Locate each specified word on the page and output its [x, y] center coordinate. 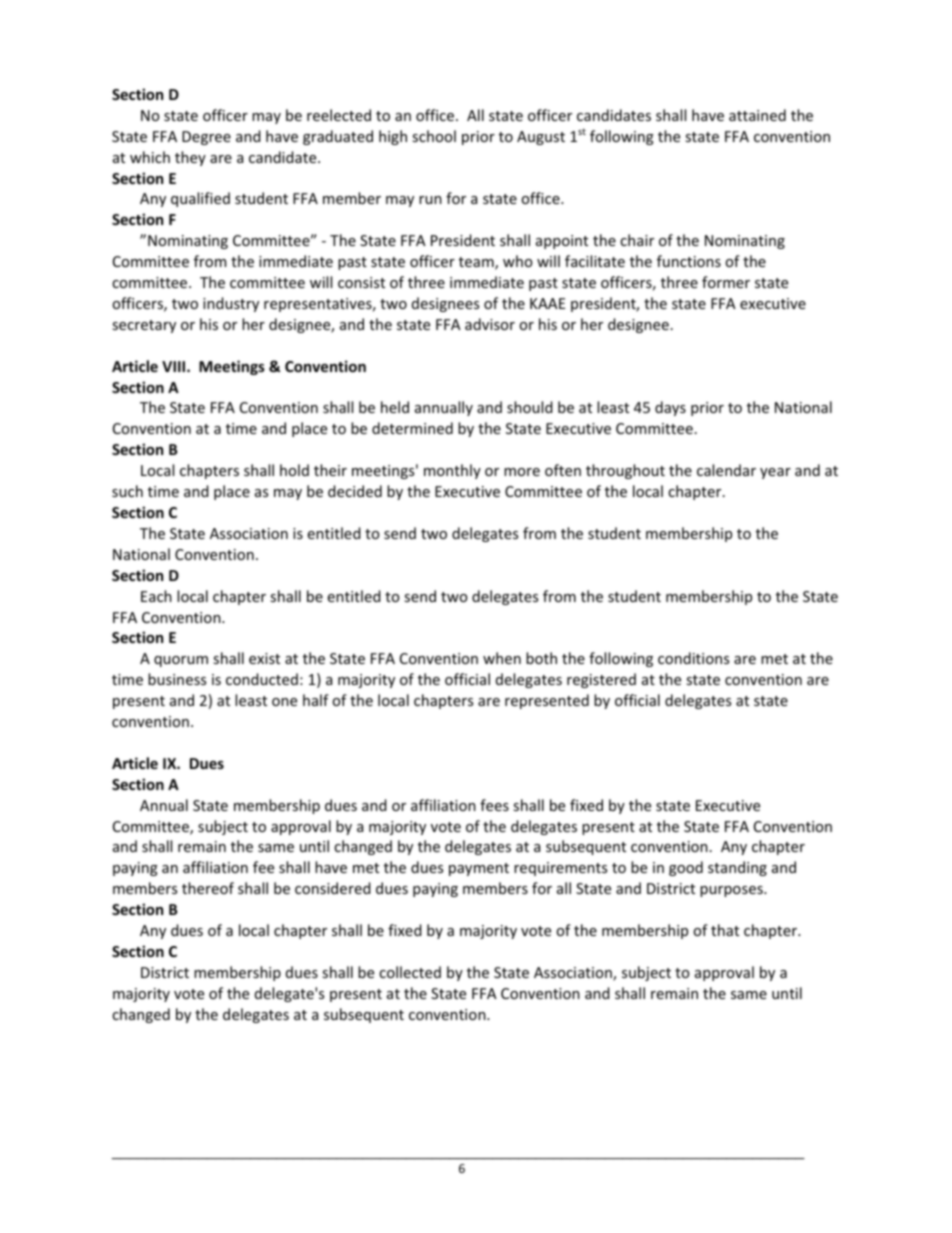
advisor [490, 324]
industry [231, 304]
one [284, 702]
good [686, 868]
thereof [208, 888]
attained [757, 115]
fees [494, 805]
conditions [693, 658]
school [434, 136]
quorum [181, 661]
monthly [452, 471]
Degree [206, 138]
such [127, 491]
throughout [625, 471]
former [726, 282]
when [502, 658]
